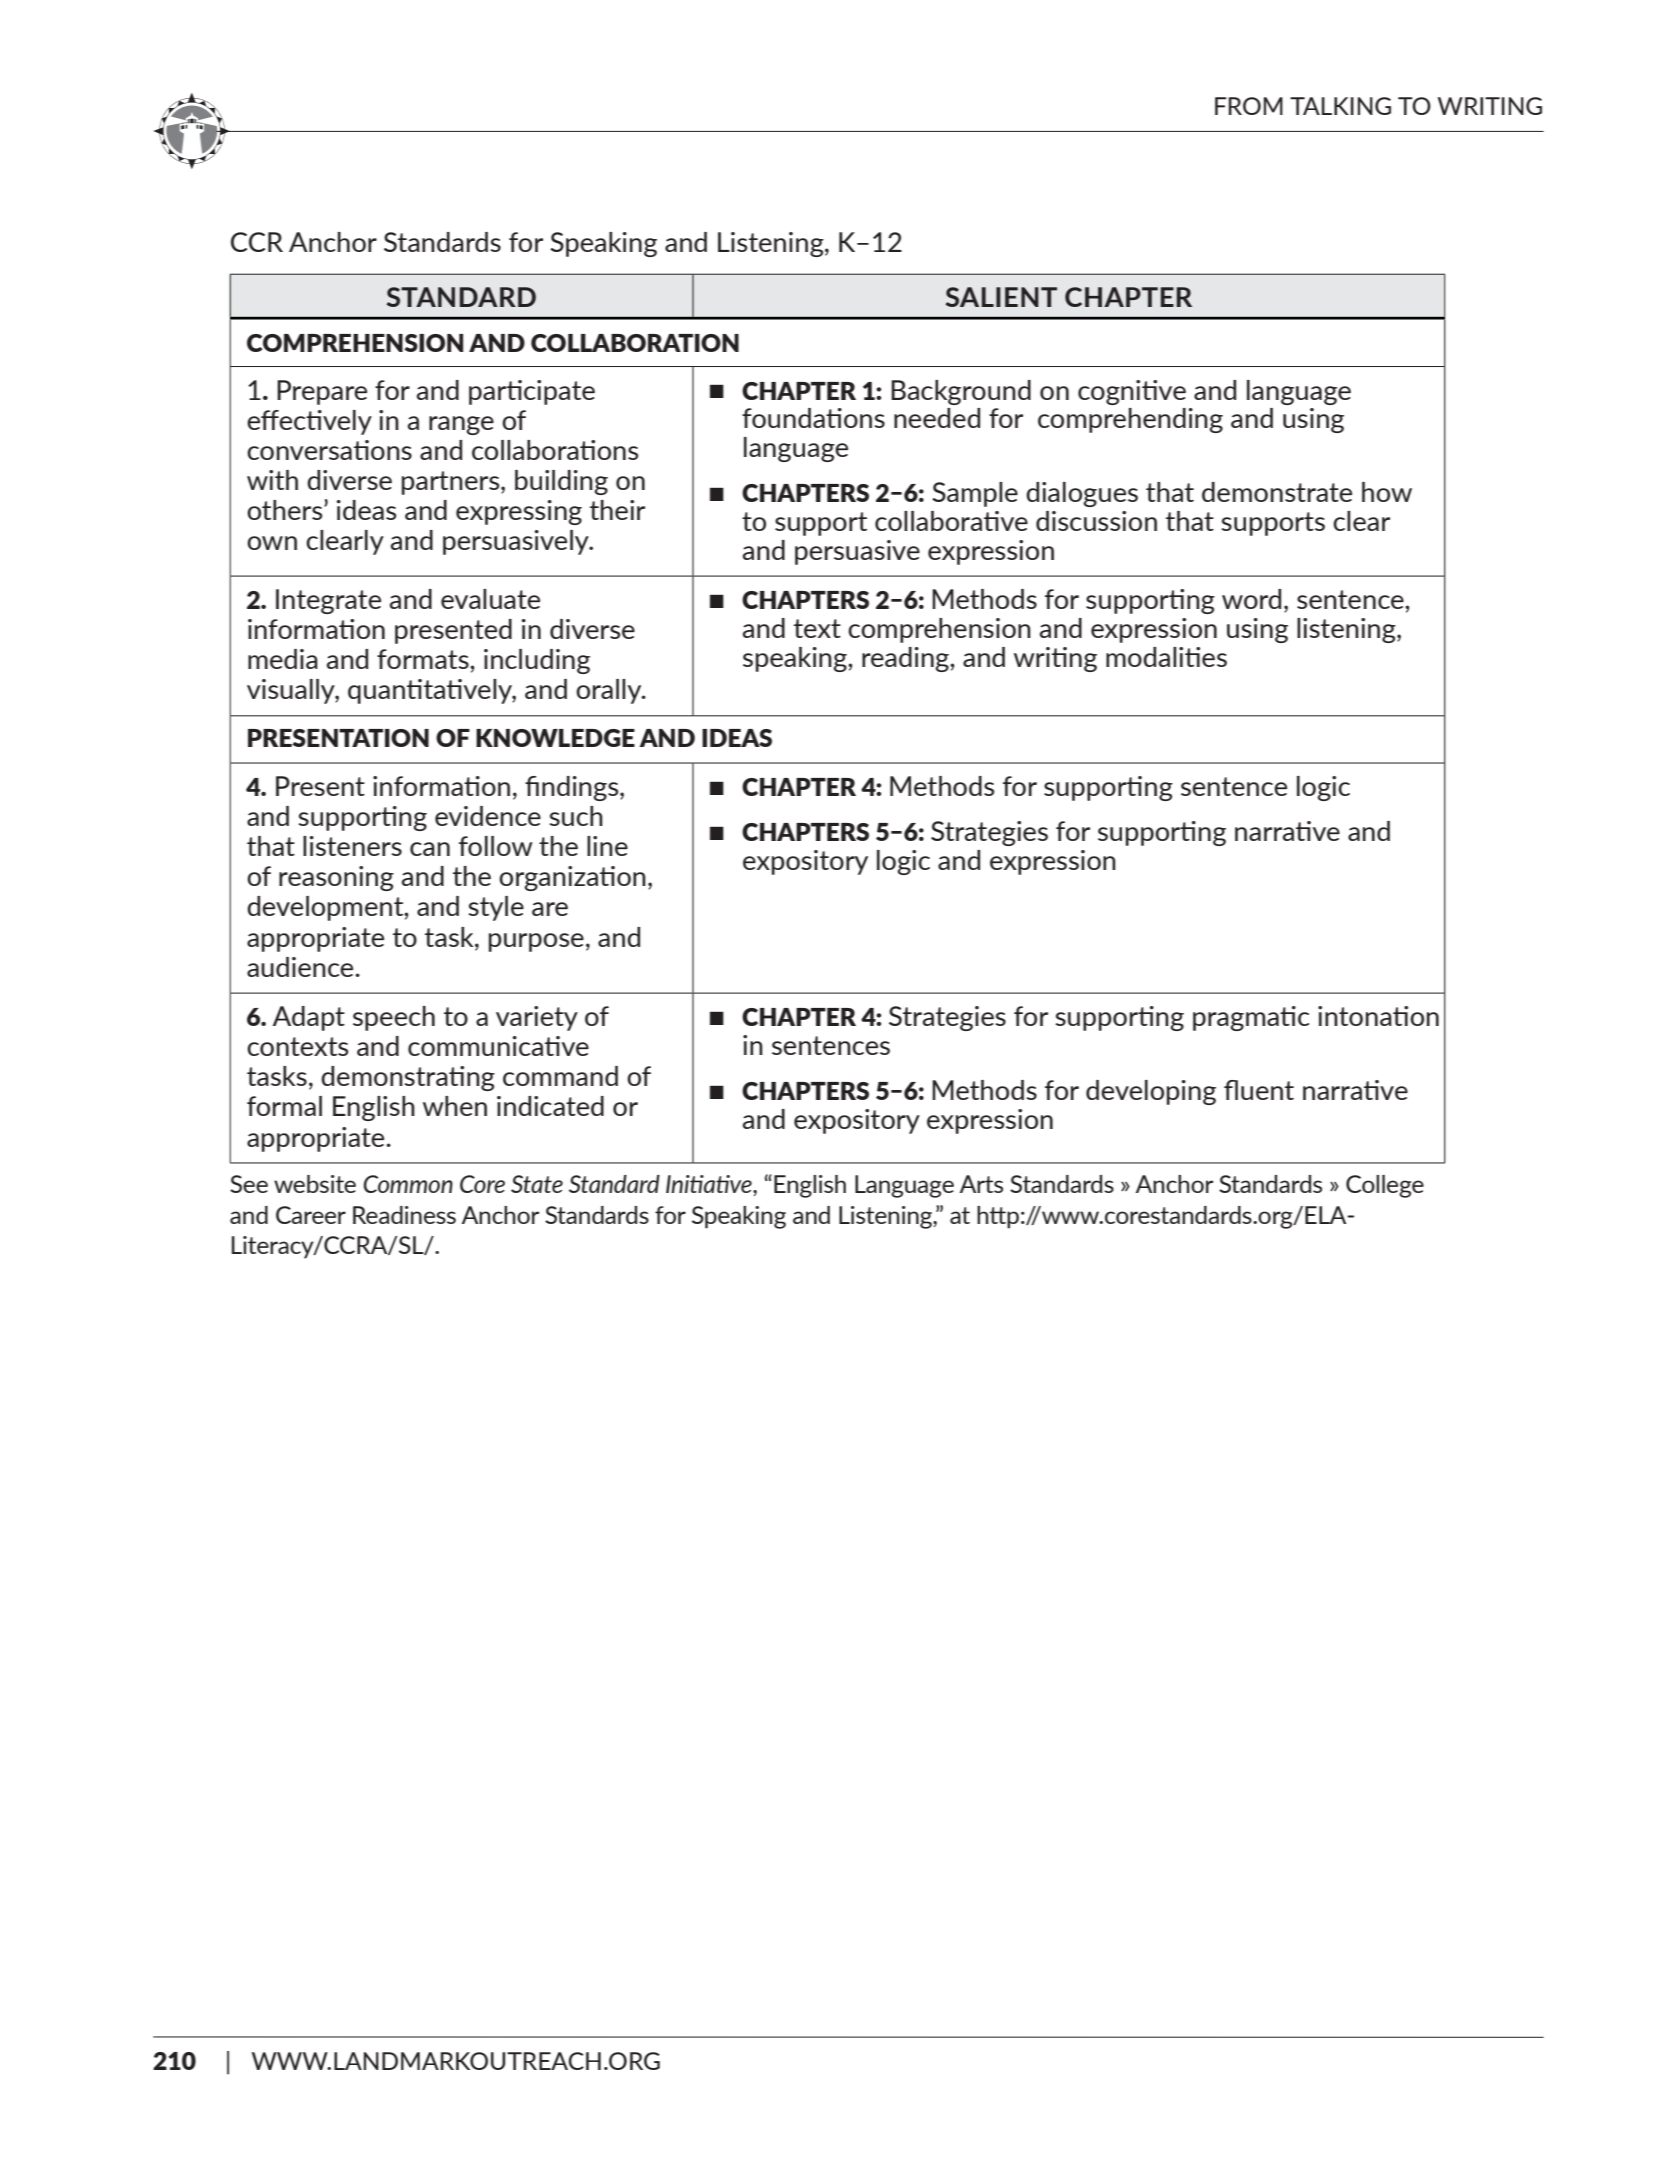  I want to click on Initiative, so click(710, 1185).
